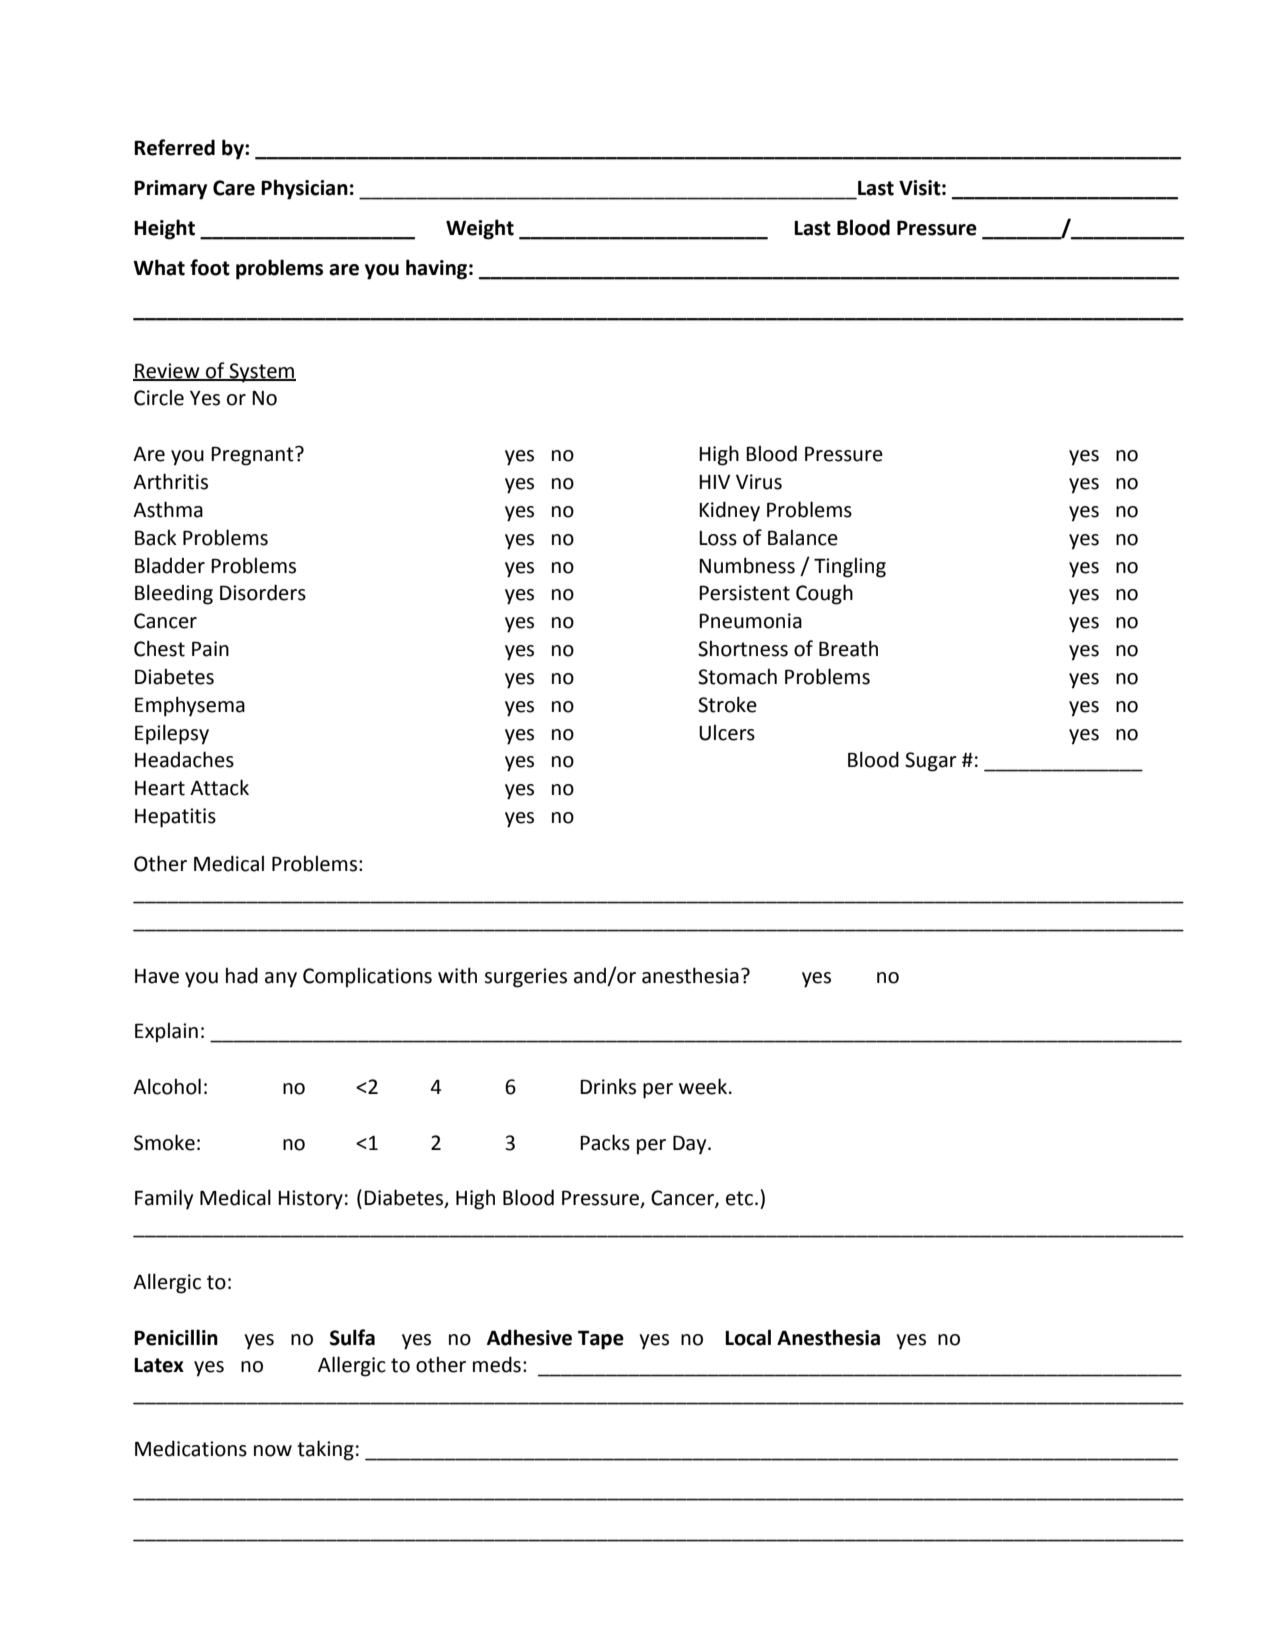  I want to click on Attack, so click(219, 787).
